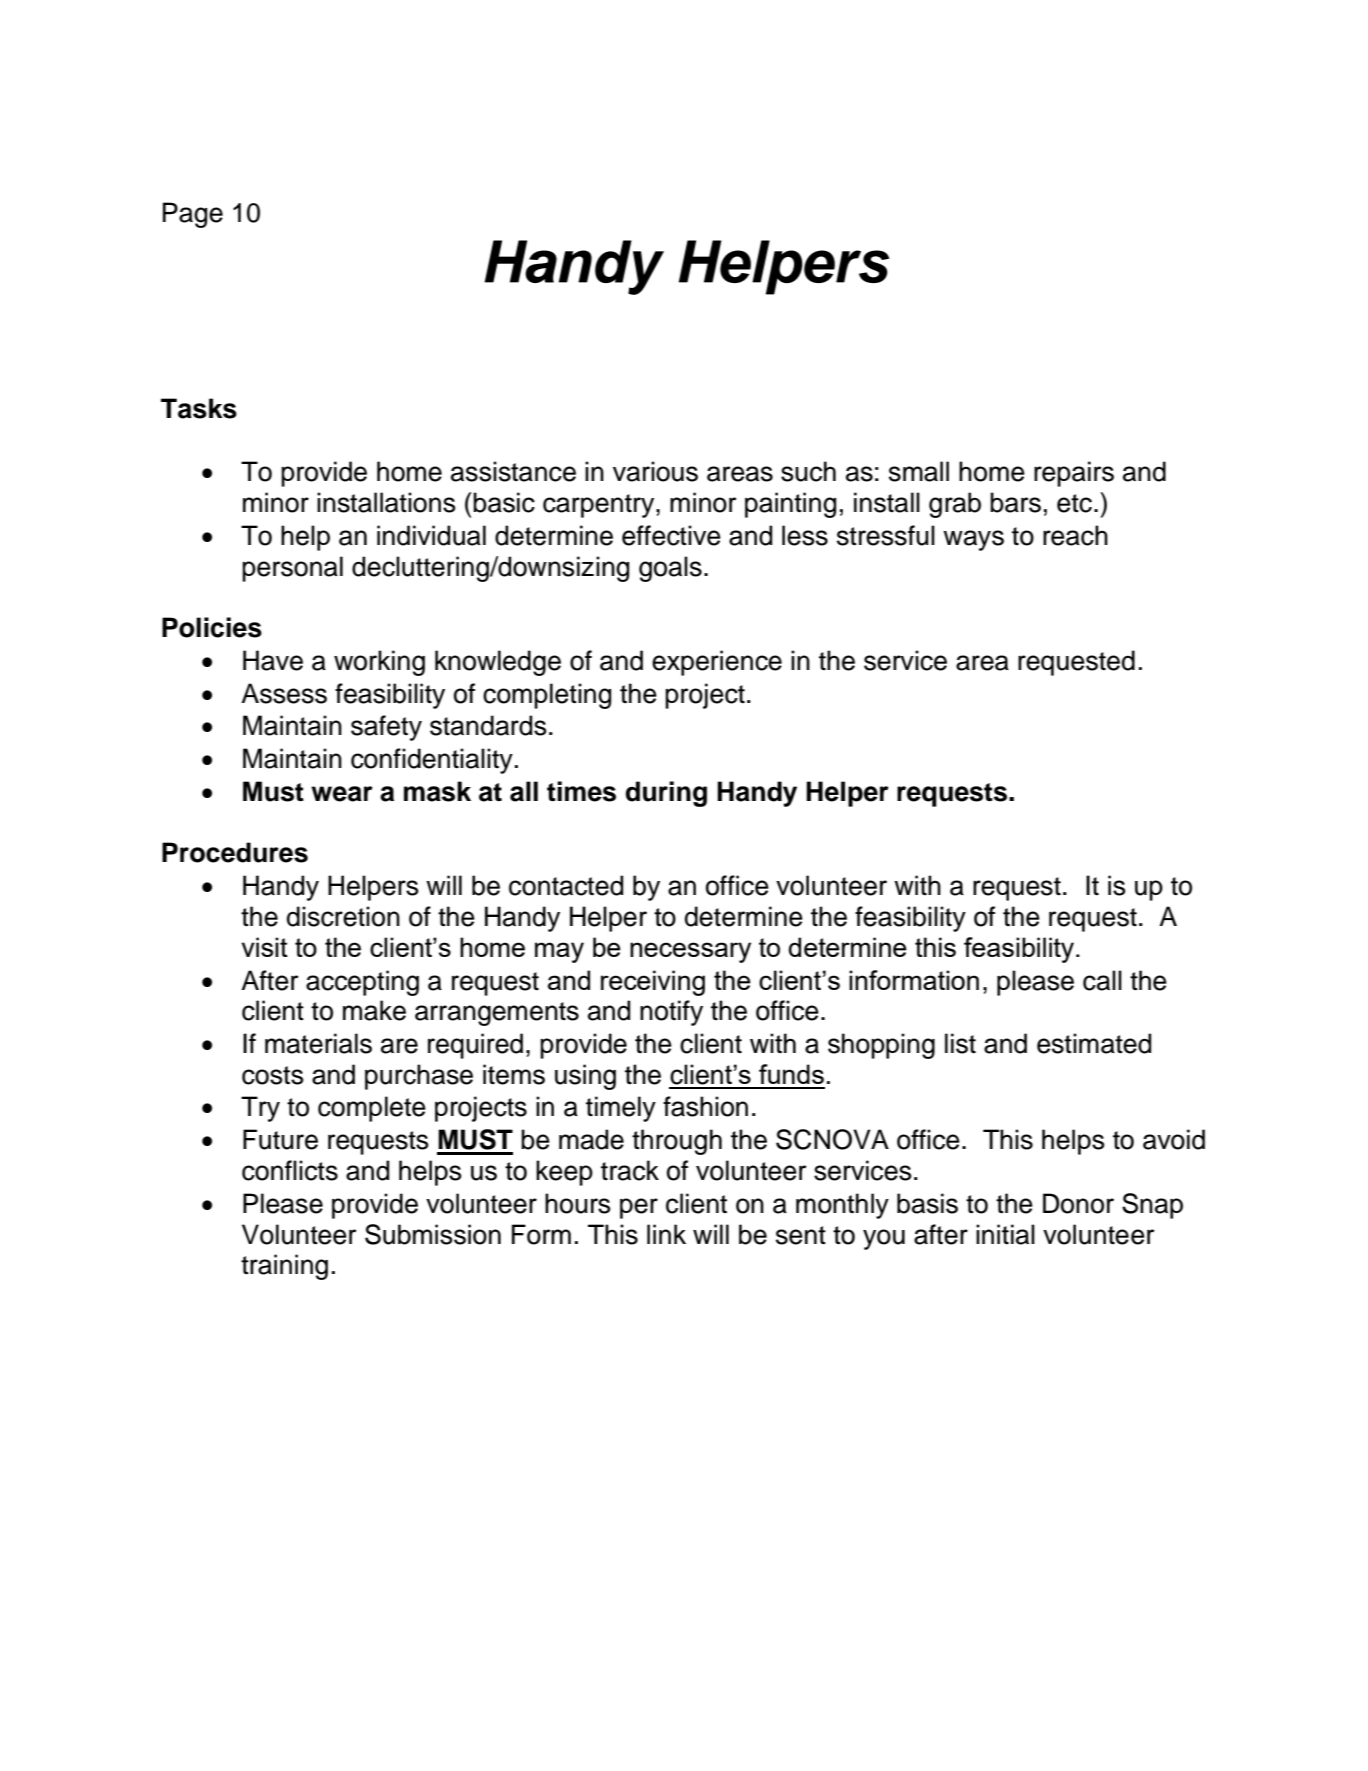 This page has width=1368, height=1771. I want to click on various, so click(655, 471).
